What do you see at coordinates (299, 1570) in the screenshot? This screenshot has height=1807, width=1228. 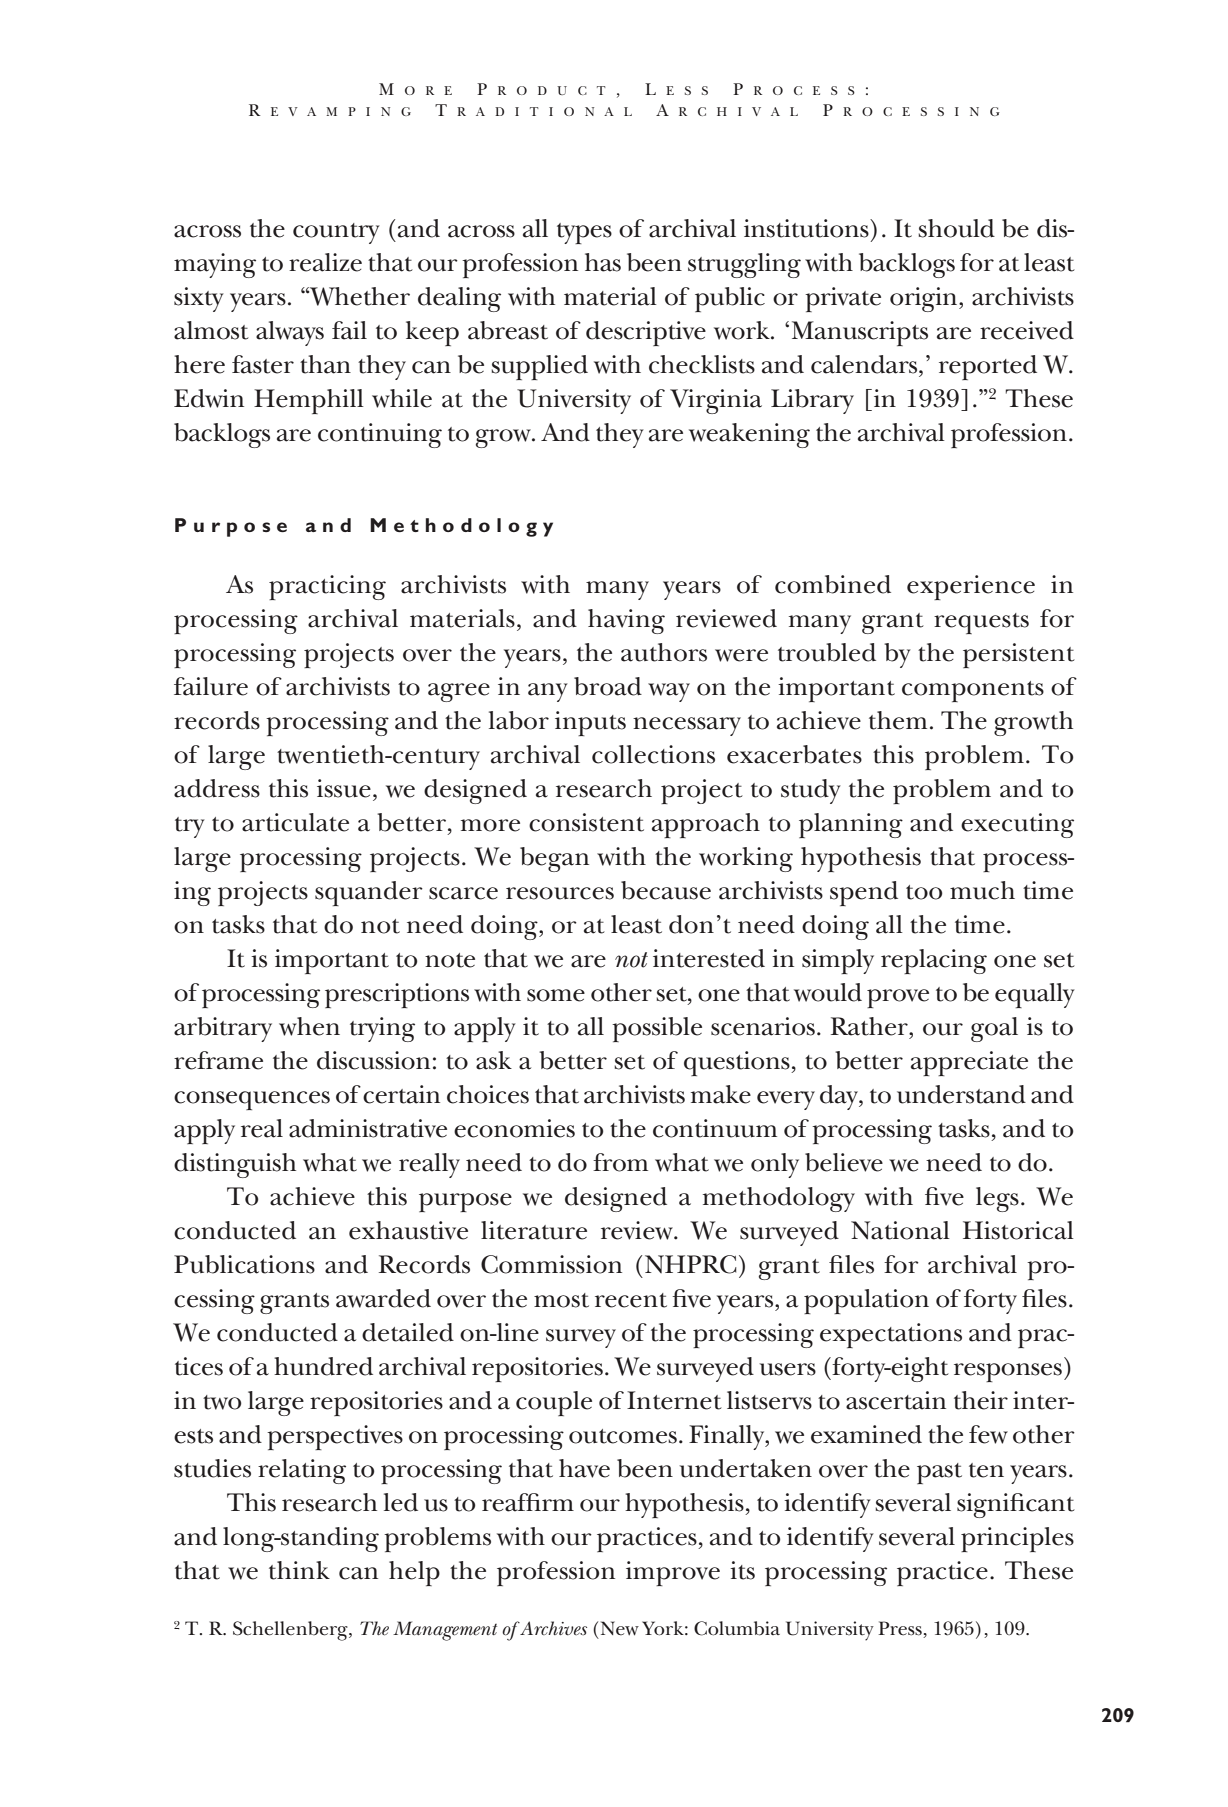 I see `think` at bounding box center [299, 1570].
